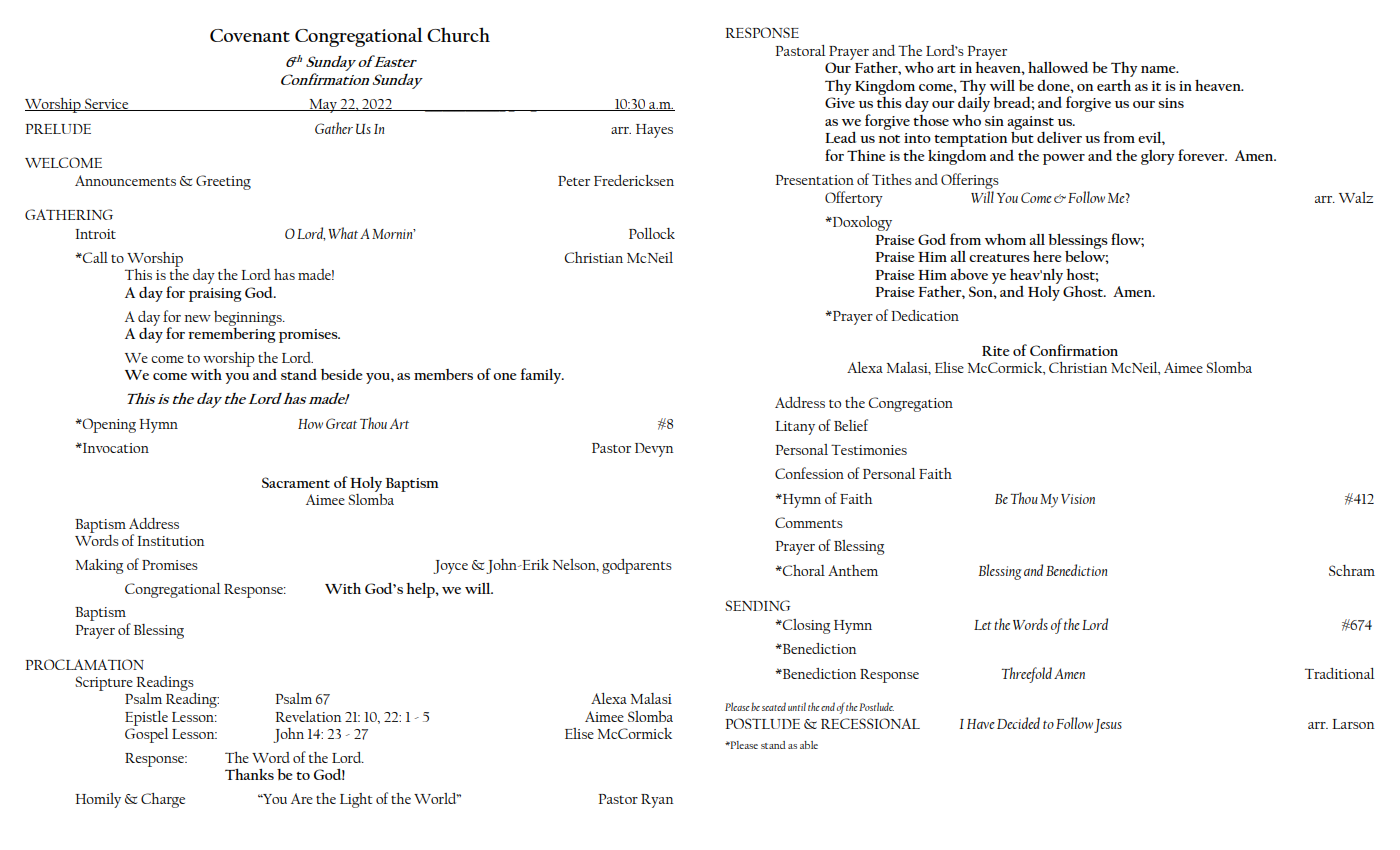 The height and width of the page is (850, 1400). I want to click on Comments, so click(809, 522).
